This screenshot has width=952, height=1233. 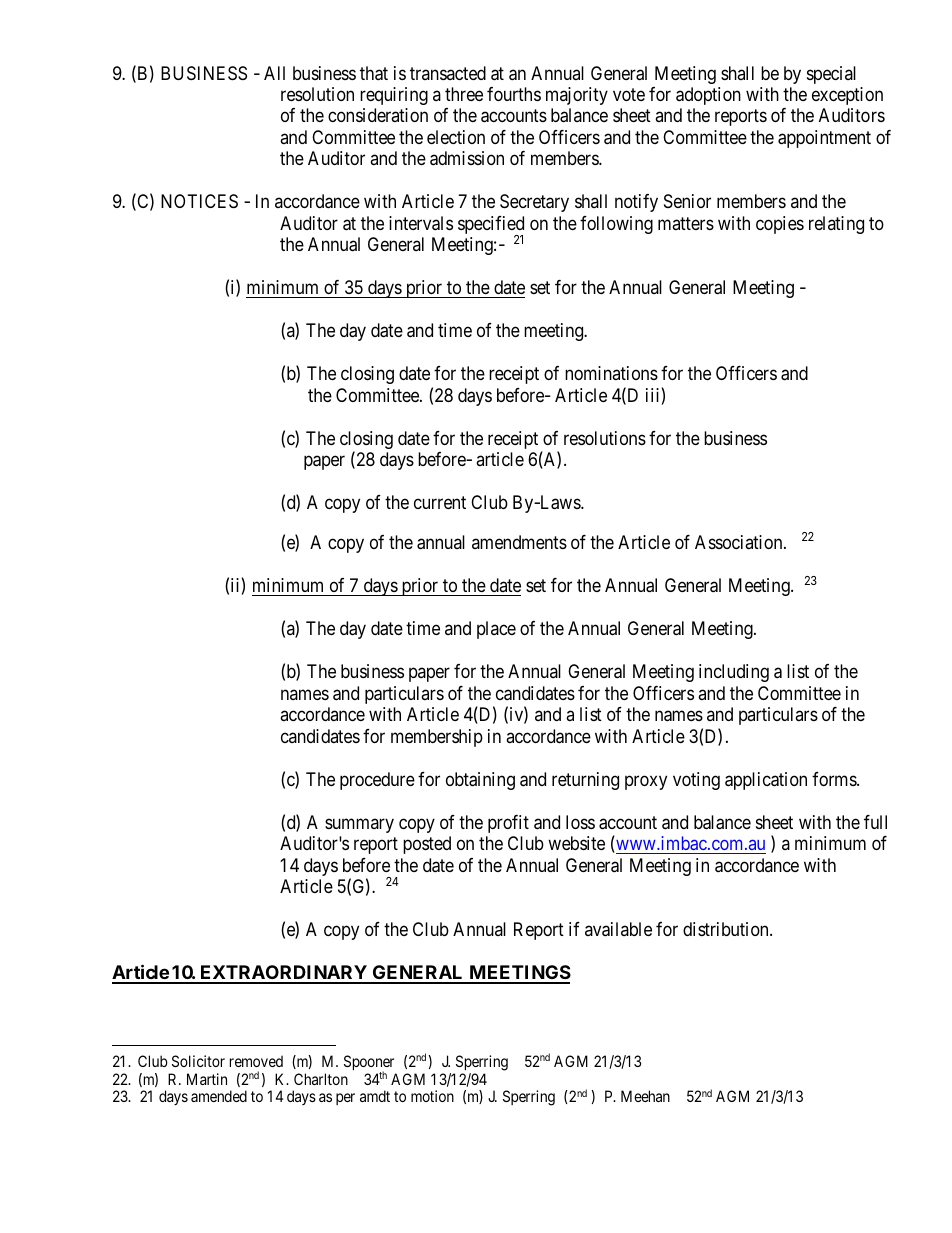 What do you see at coordinates (377, 781) in the screenshot?
I see `procedure` at bounding box center [377, 781].
